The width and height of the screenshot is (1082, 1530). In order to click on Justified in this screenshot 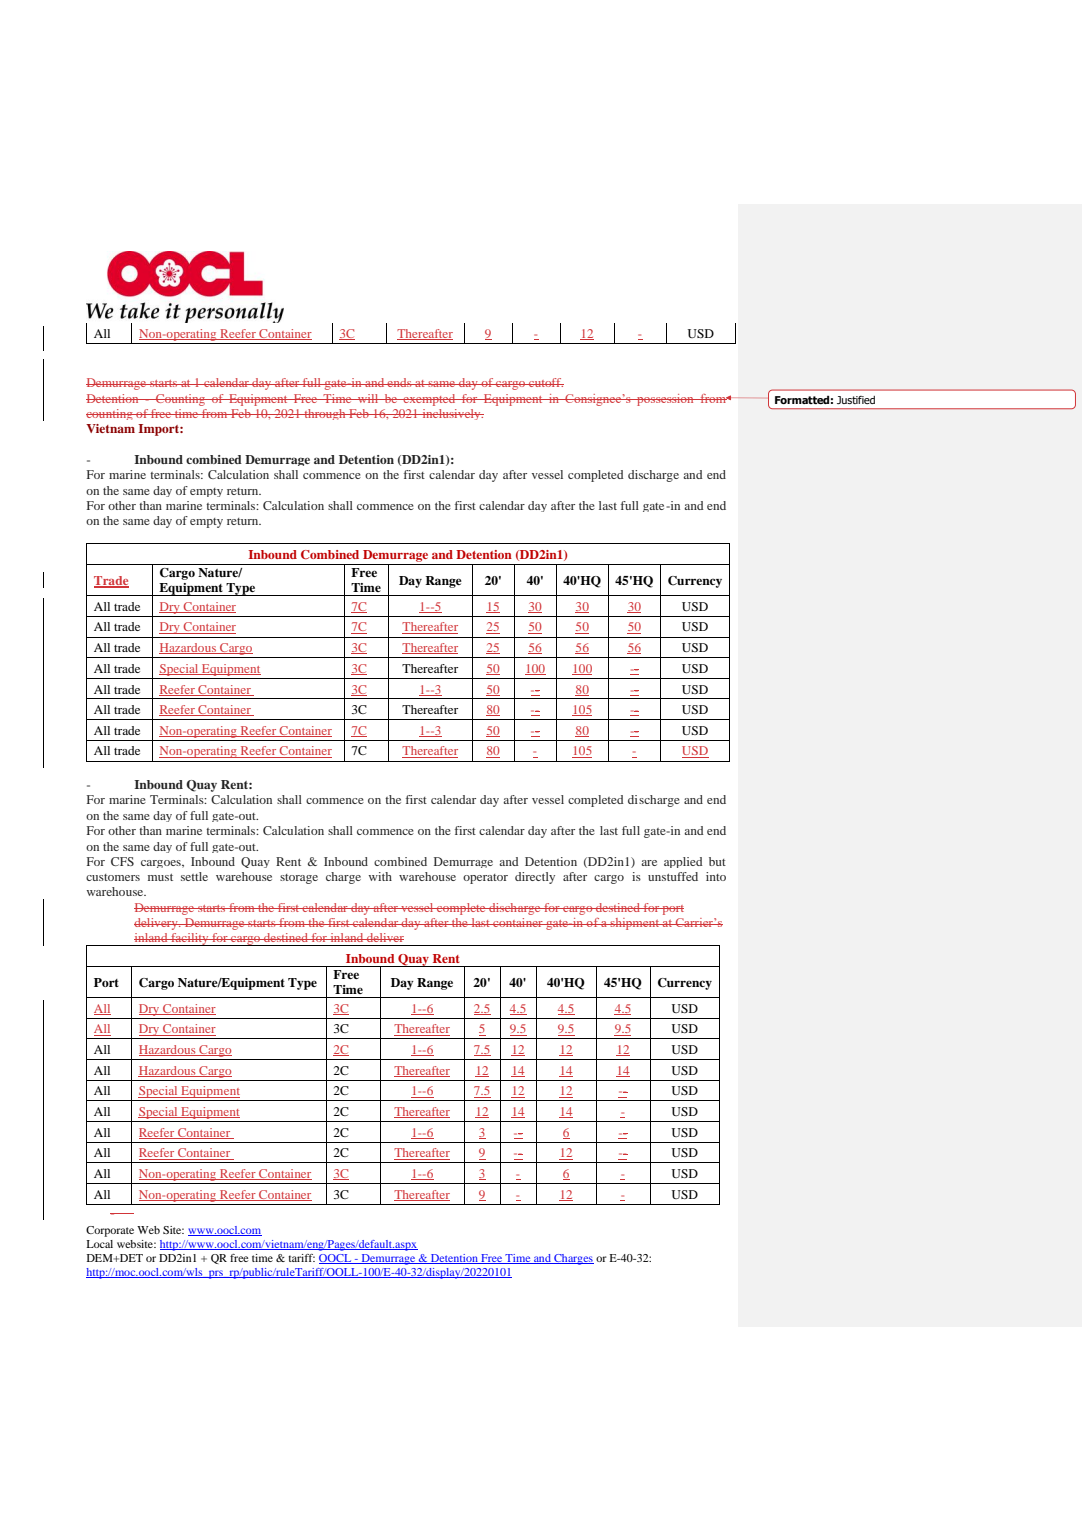, I will do `click(856, 400)`.
